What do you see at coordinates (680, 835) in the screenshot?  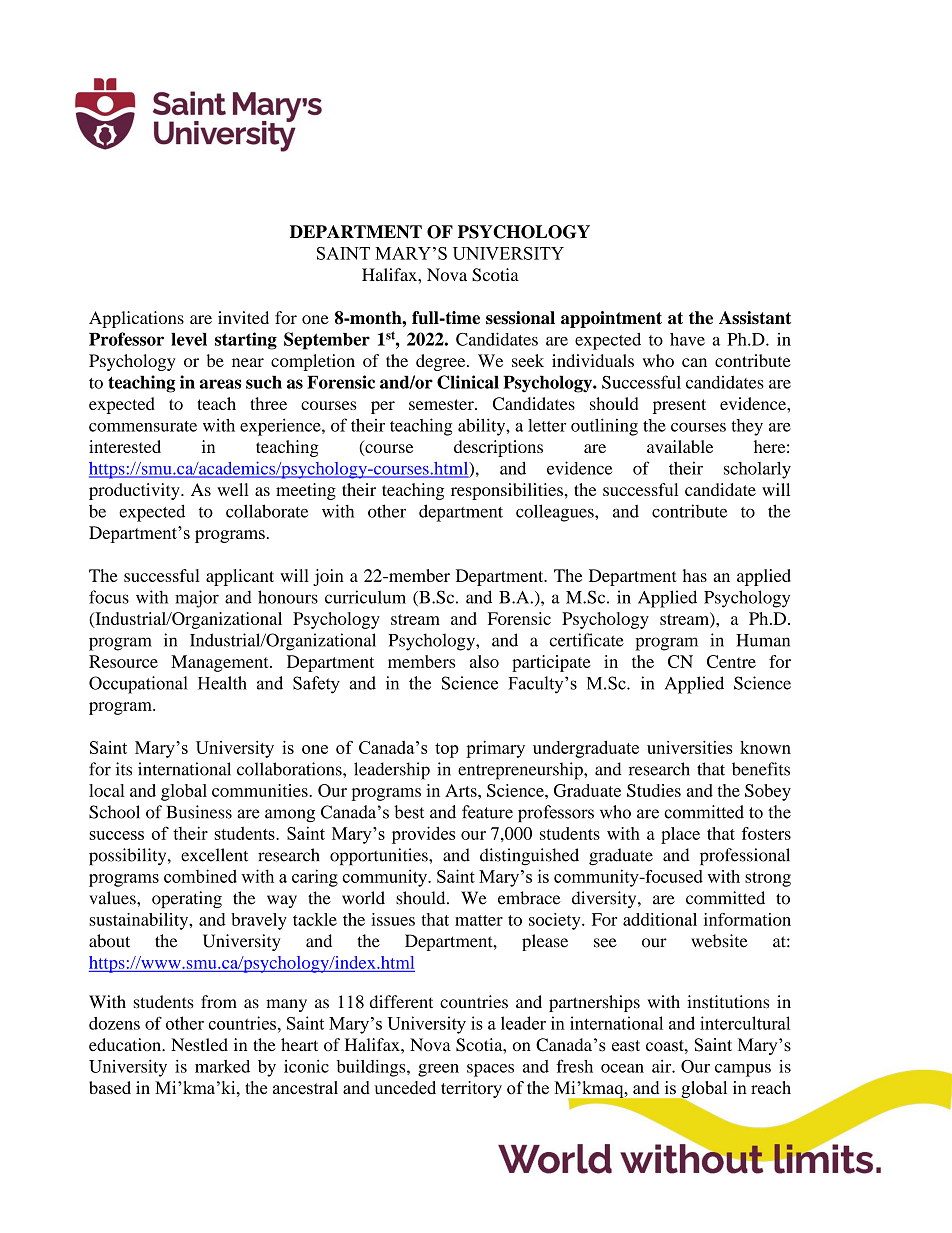 I see `place` at bounding box center [680, 835].
